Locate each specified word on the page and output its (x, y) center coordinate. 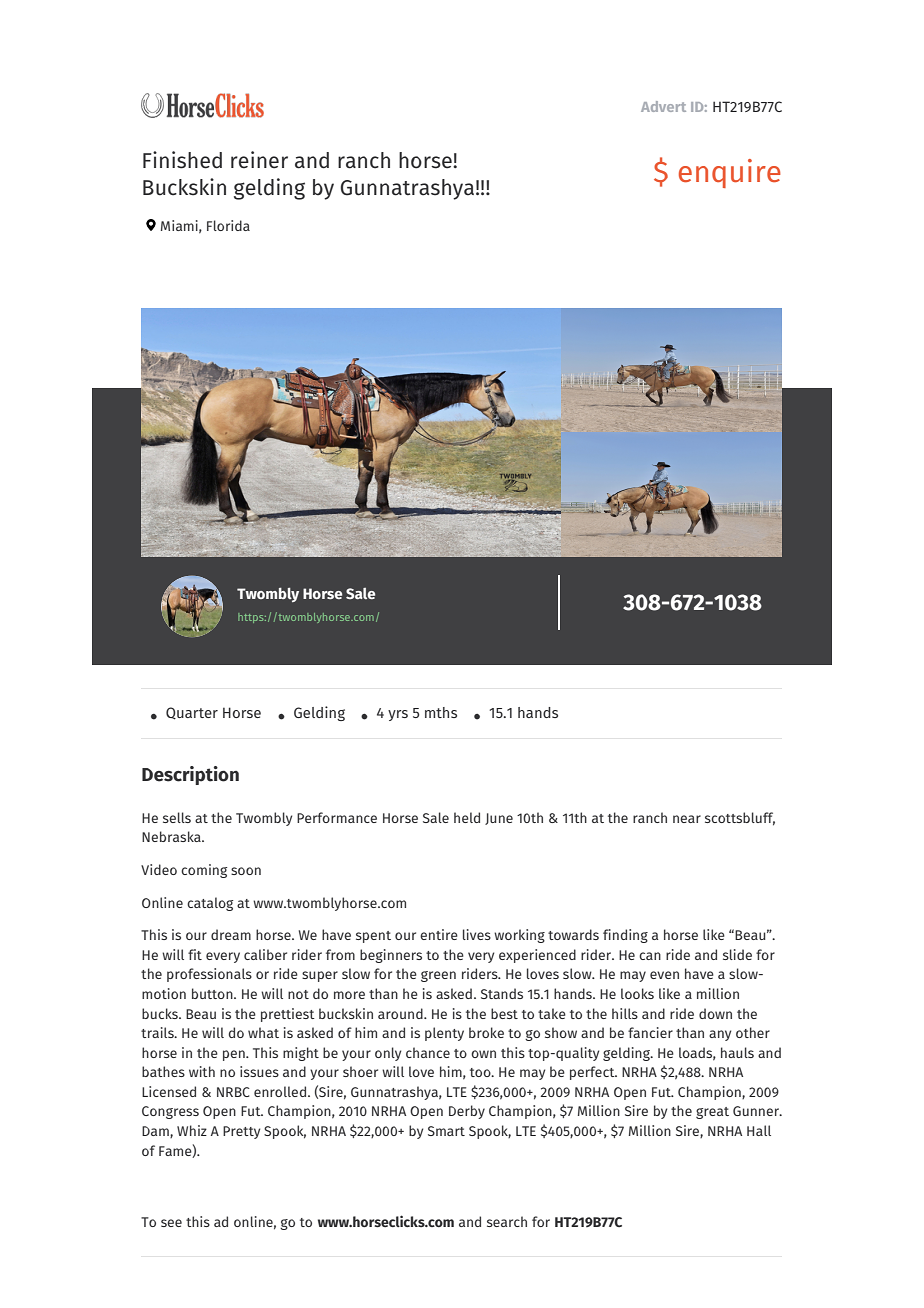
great (712, 1113)
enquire (730, 173)
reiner (259, 160)
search (507, 1221)
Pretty (241, 1132)
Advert (663, 106)
